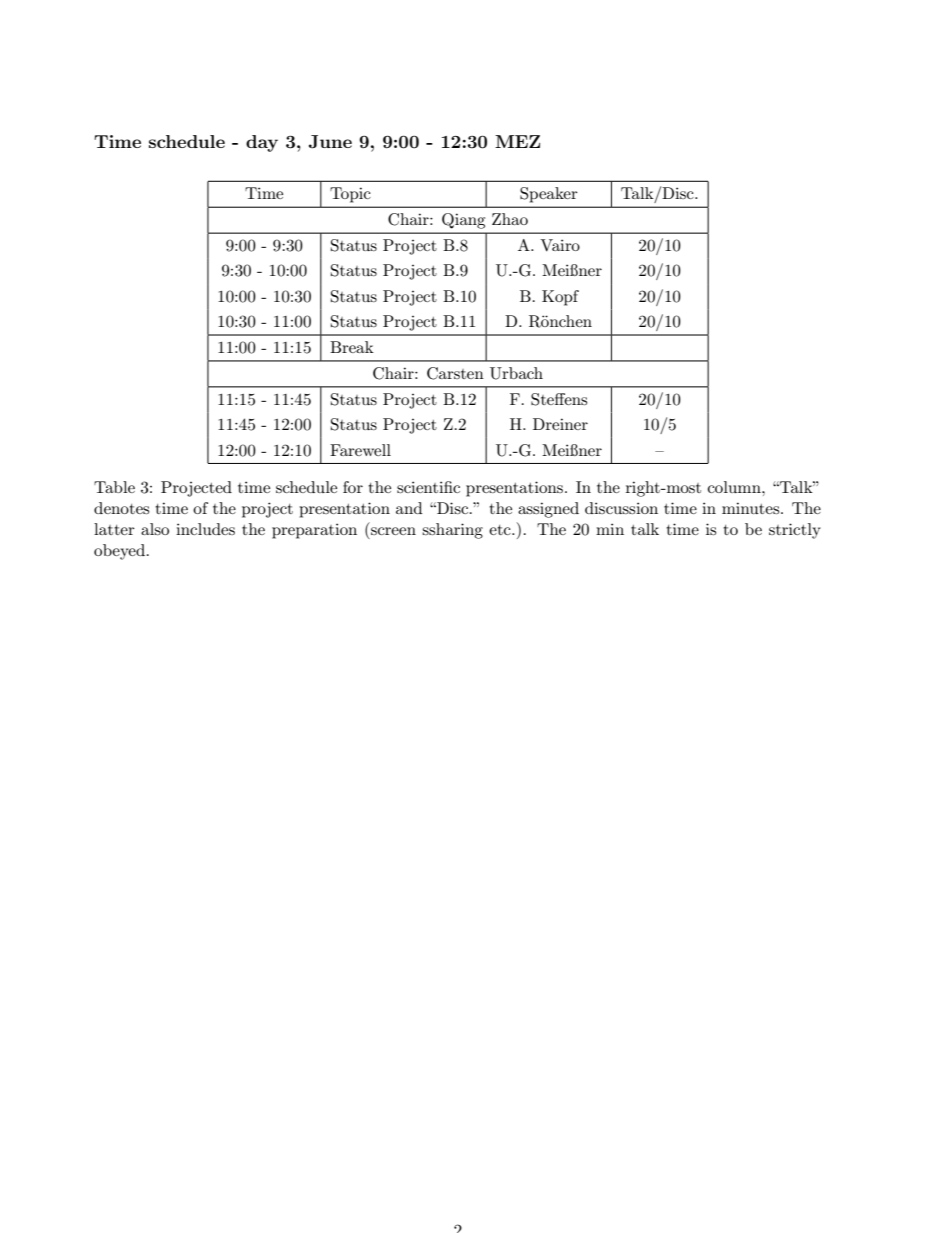 The image size is (952, 1233). I want to click on Qiang, so click(463, 221).
